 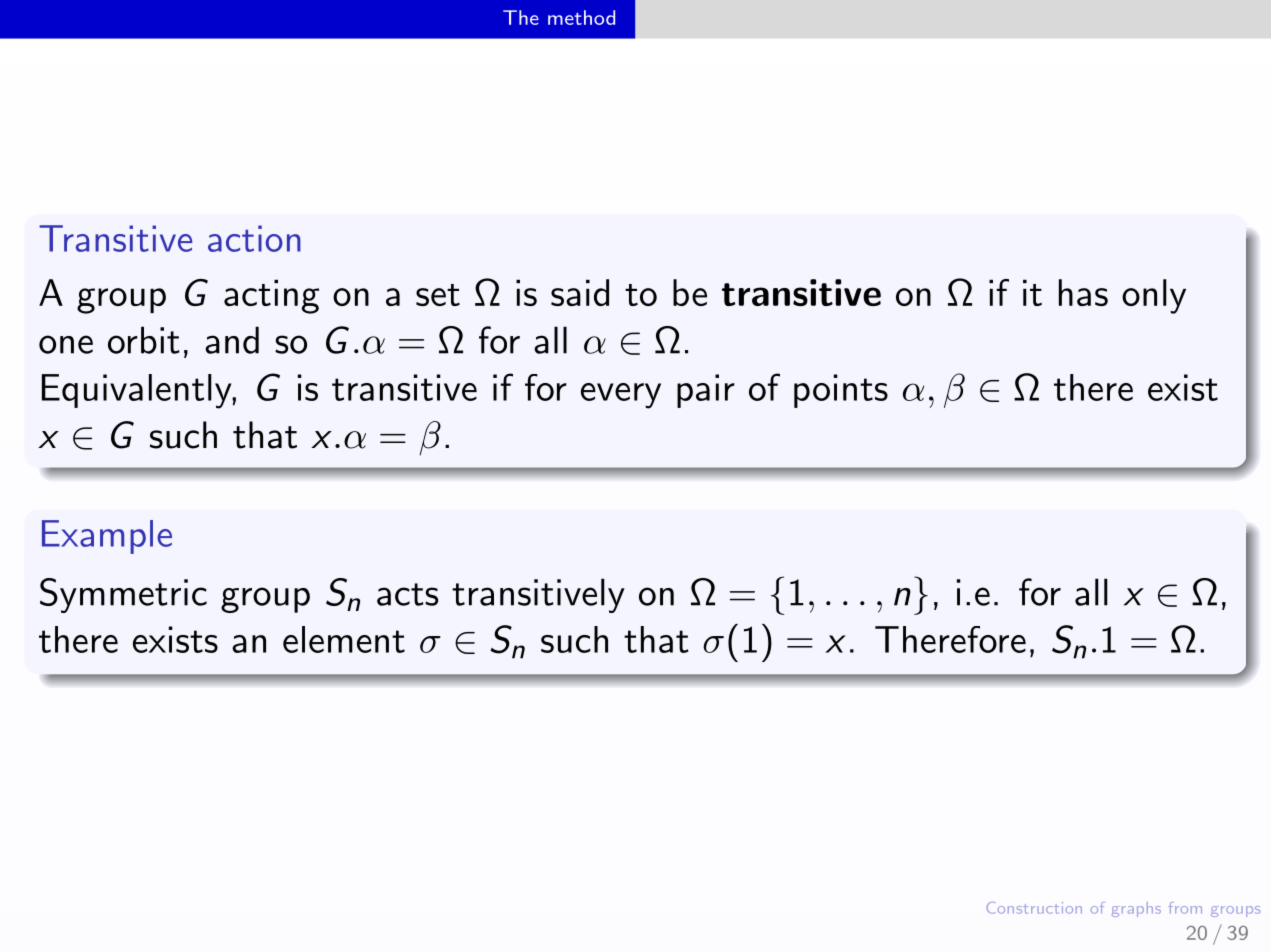 What do you see at coordinates (621, 396) in the screenshot?
I see `every` at bounding box center [621, 396].
